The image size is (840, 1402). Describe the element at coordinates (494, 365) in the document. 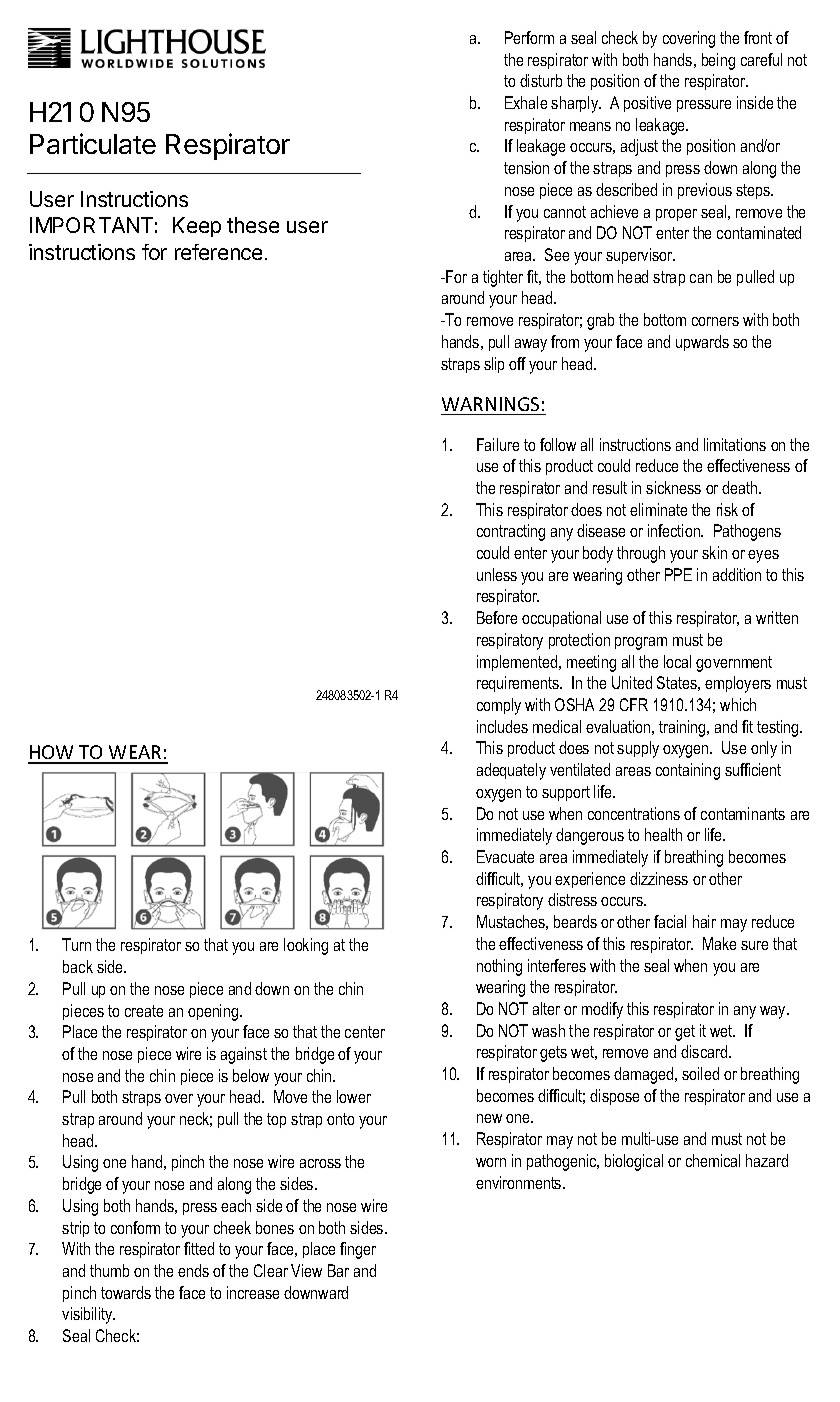

I see `slip` at that location.
